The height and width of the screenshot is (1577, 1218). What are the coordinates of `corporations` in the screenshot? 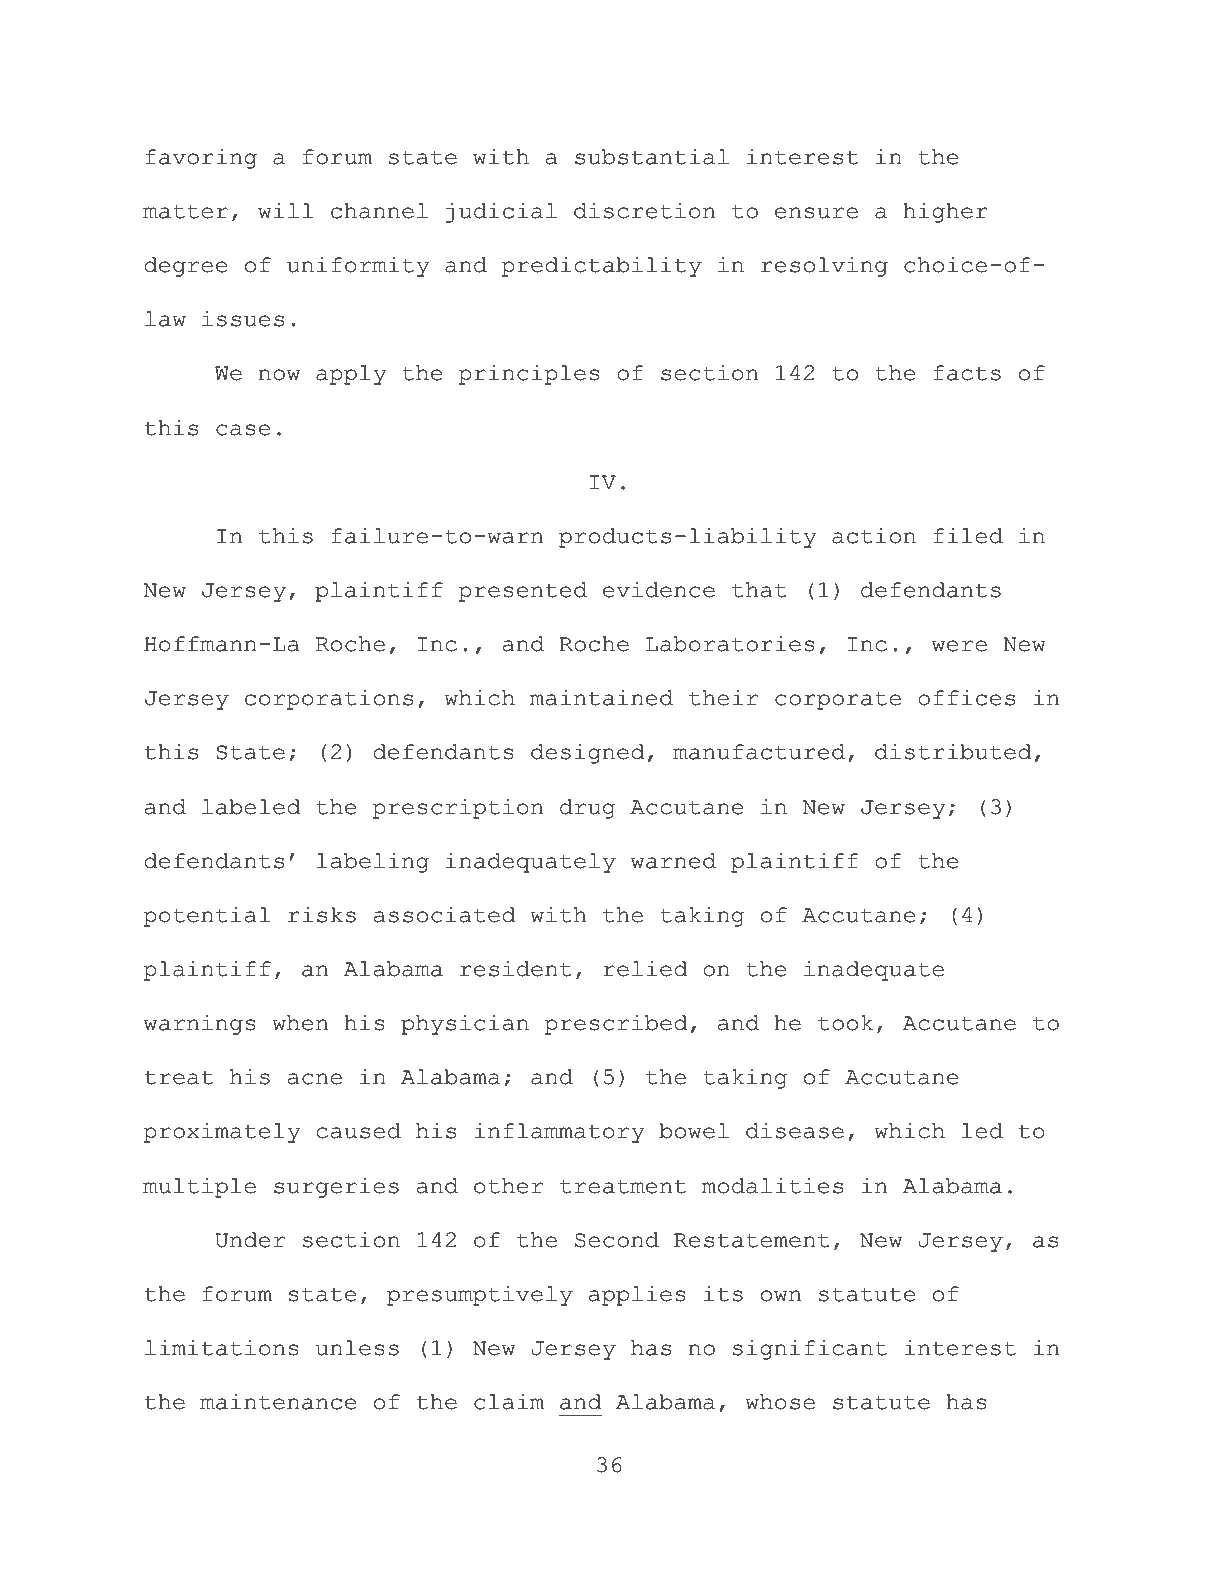 It's located at (329, 699).
